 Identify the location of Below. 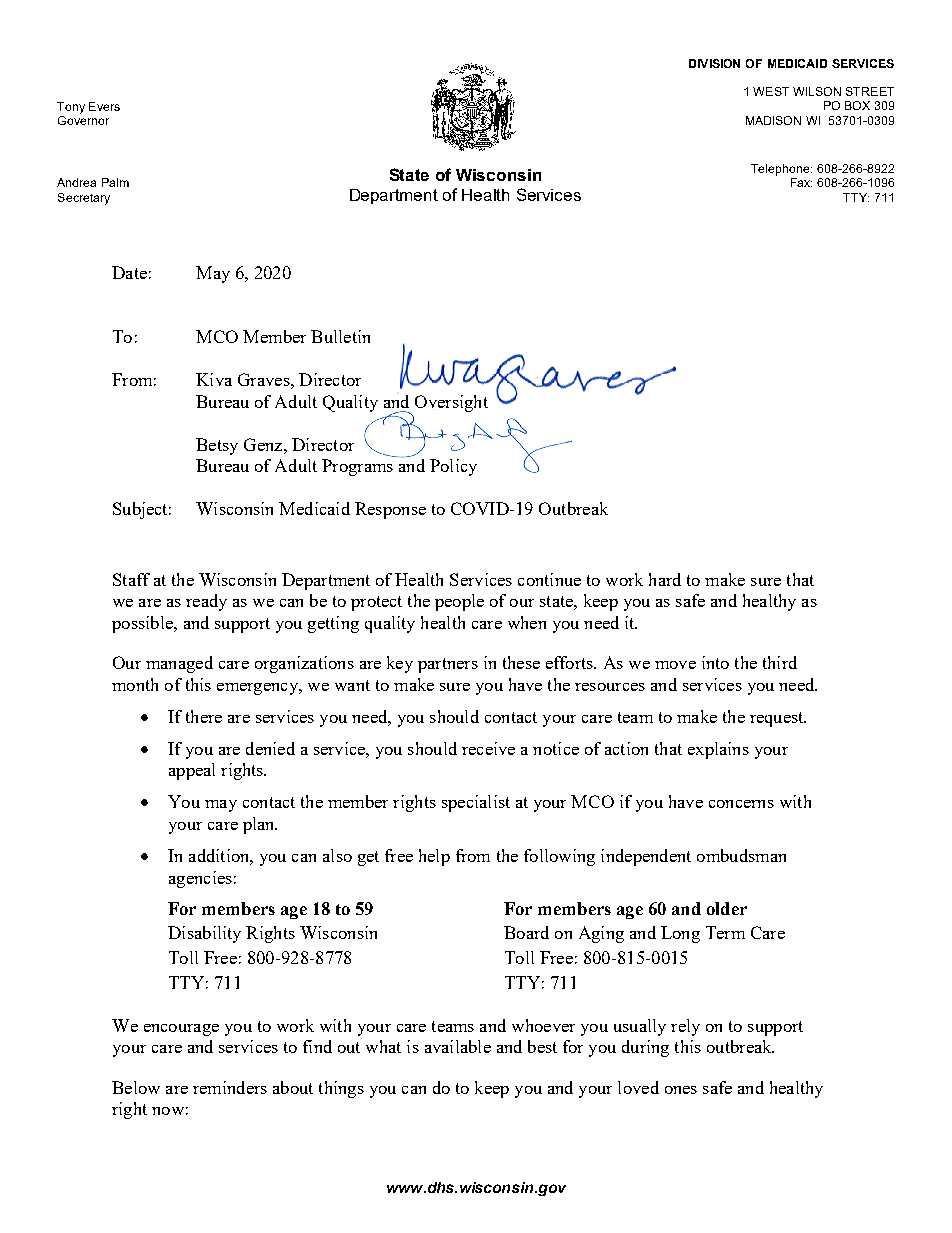
(136, 1087).
